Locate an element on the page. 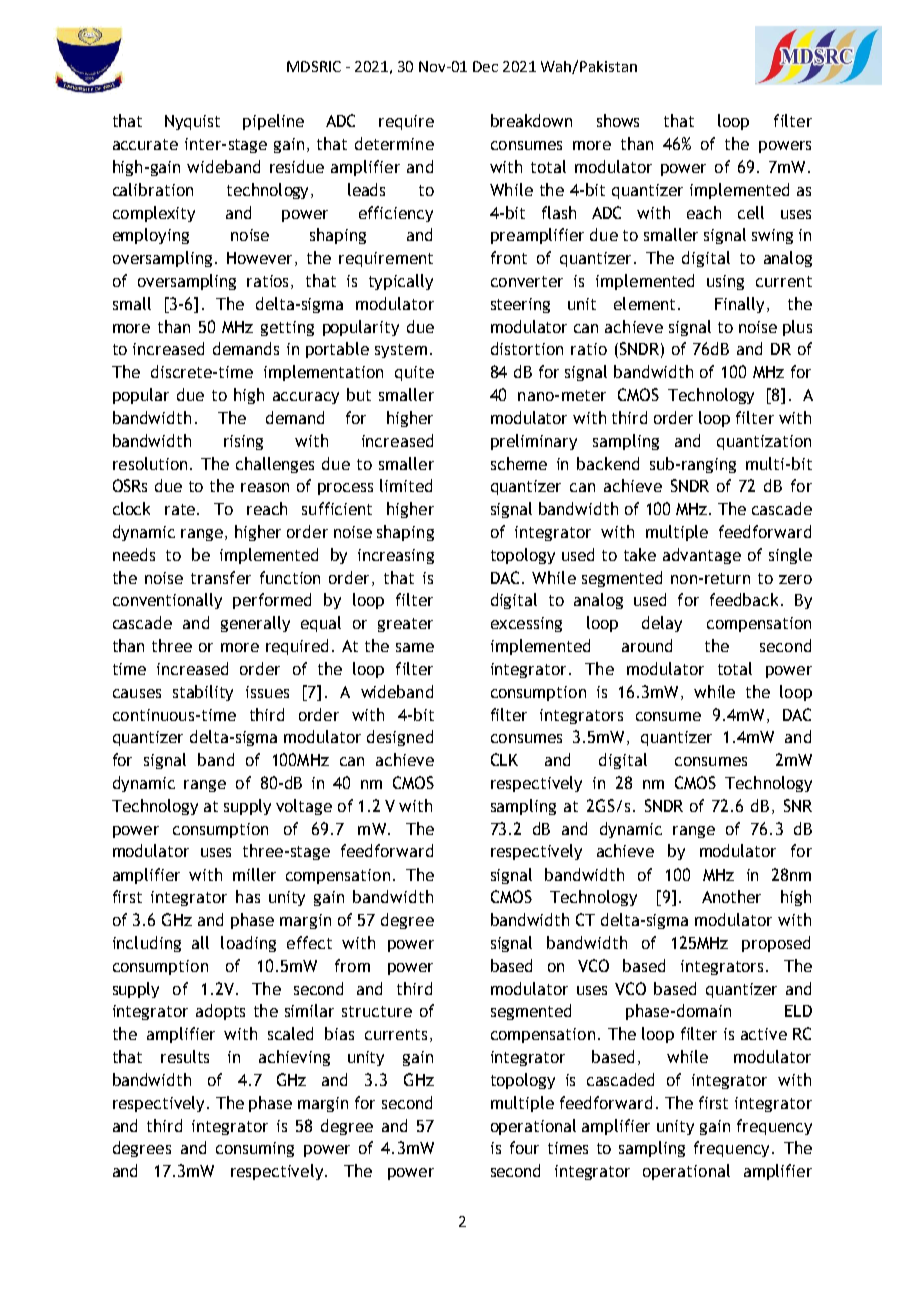 The width and height of the image is (924, 1308). consuming is located at coordinates (255, 1149).
